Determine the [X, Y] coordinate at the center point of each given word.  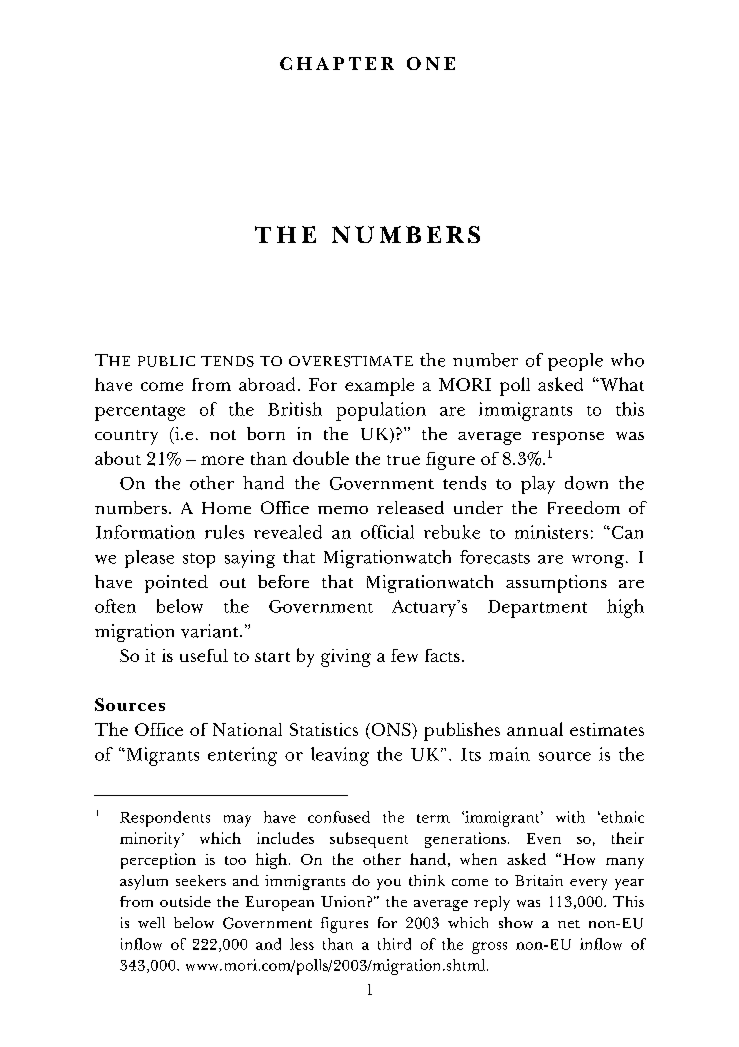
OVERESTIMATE [351, 361]
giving [346, 658]
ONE [431, 63]
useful [204, 655]
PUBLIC [166, 361]
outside [185, 901]
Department [537, 609]
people [575, 362]
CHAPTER [337, 63]
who [627, 360]
